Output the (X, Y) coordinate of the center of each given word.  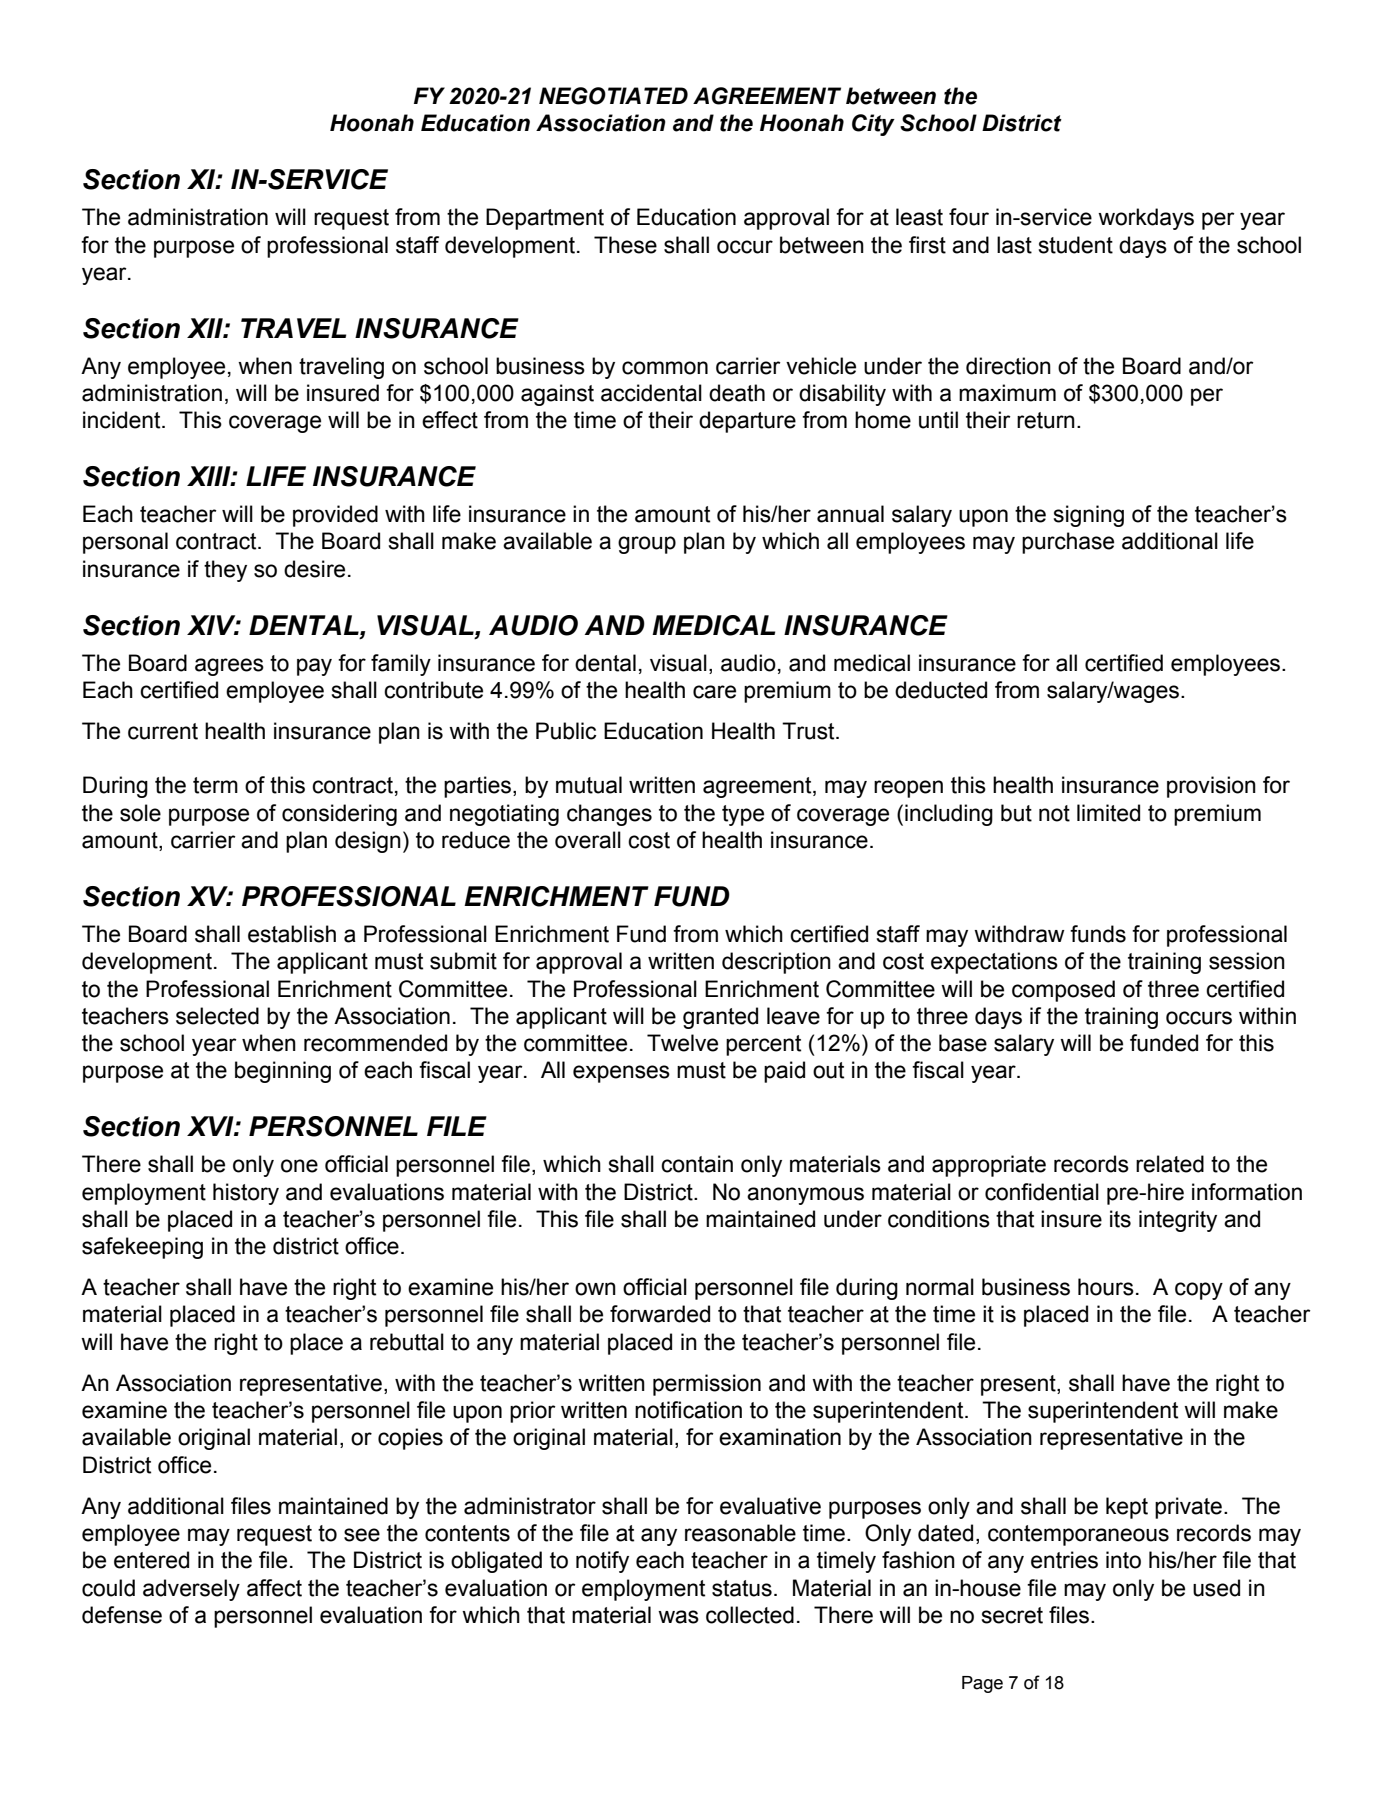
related (1170, 1164)
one (299, 1166)
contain (697, 1164)
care (714, 692)
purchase (1068, 543)
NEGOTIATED (613, 96)
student (1075, 245)
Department (545, 219)
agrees (229, 667)
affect (274, 1588)
